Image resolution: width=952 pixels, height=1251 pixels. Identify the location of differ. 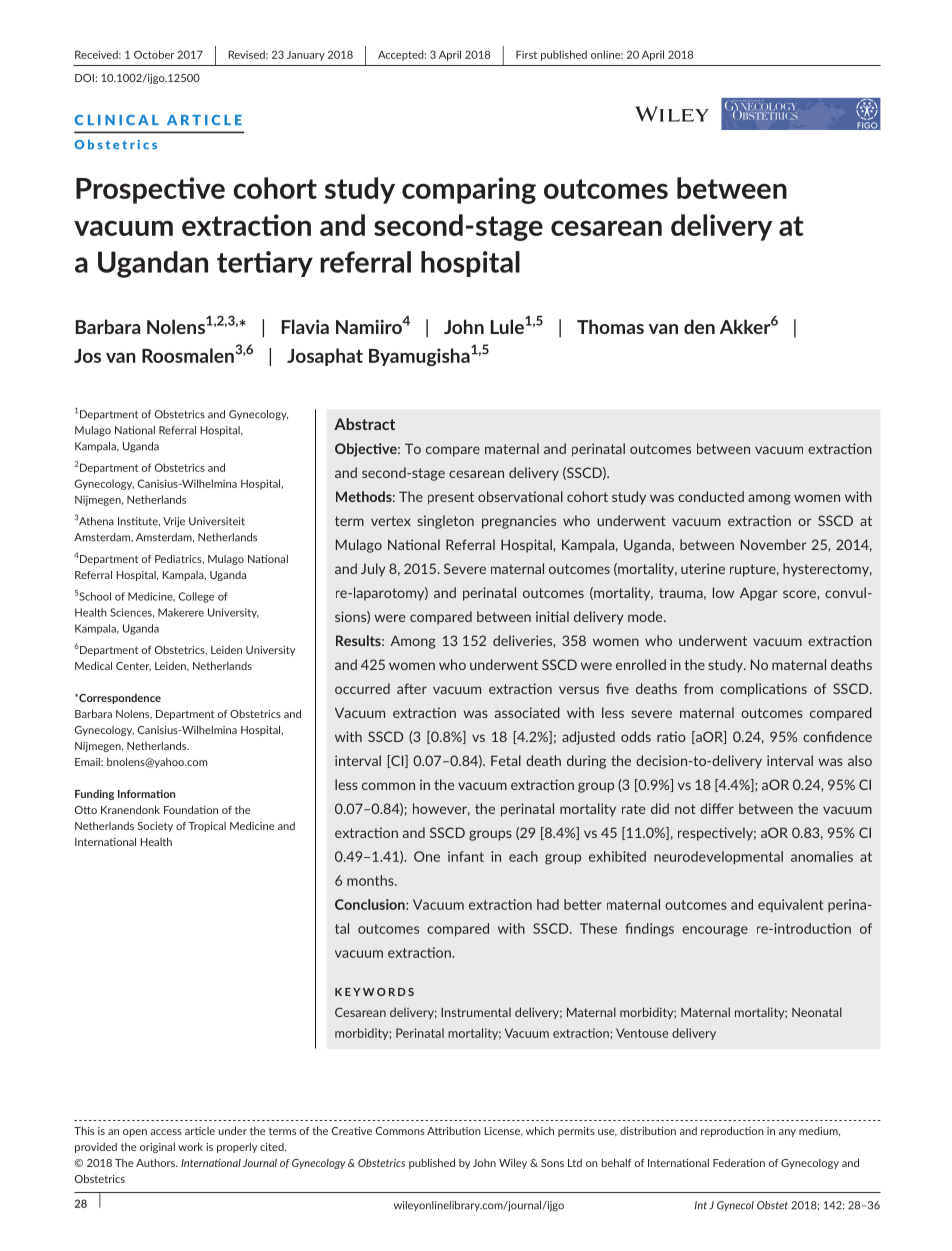
(717, 808).
